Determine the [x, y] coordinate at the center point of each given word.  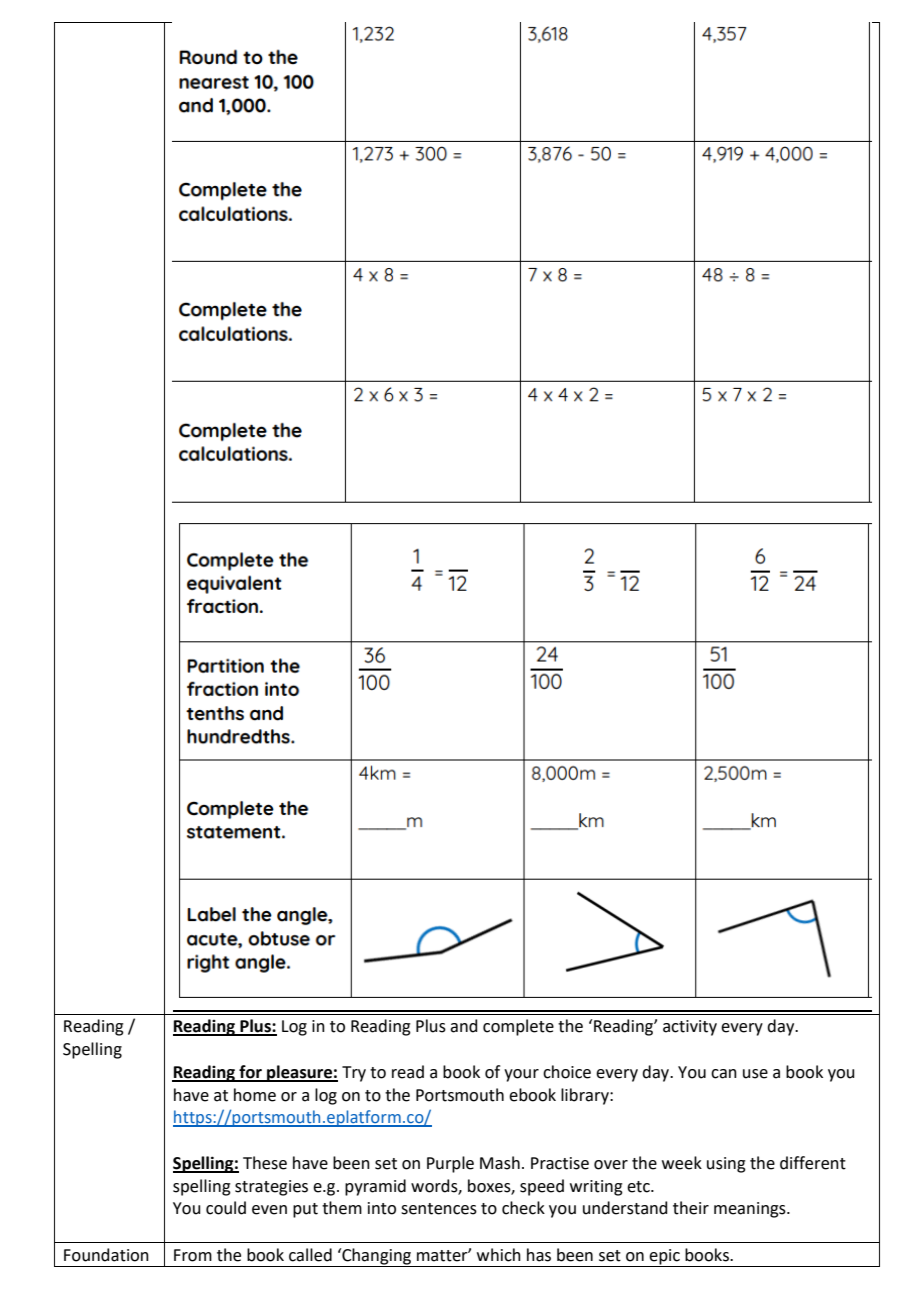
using [726, 1165]
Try [354, 1074]
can [724, 1074]
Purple [450, 1164]
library [586, 1096]
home [255, 1095]
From [193, 1255]
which [499, 1255]
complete [518, 1027]
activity [690, 1028]
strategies [271, 1188]
